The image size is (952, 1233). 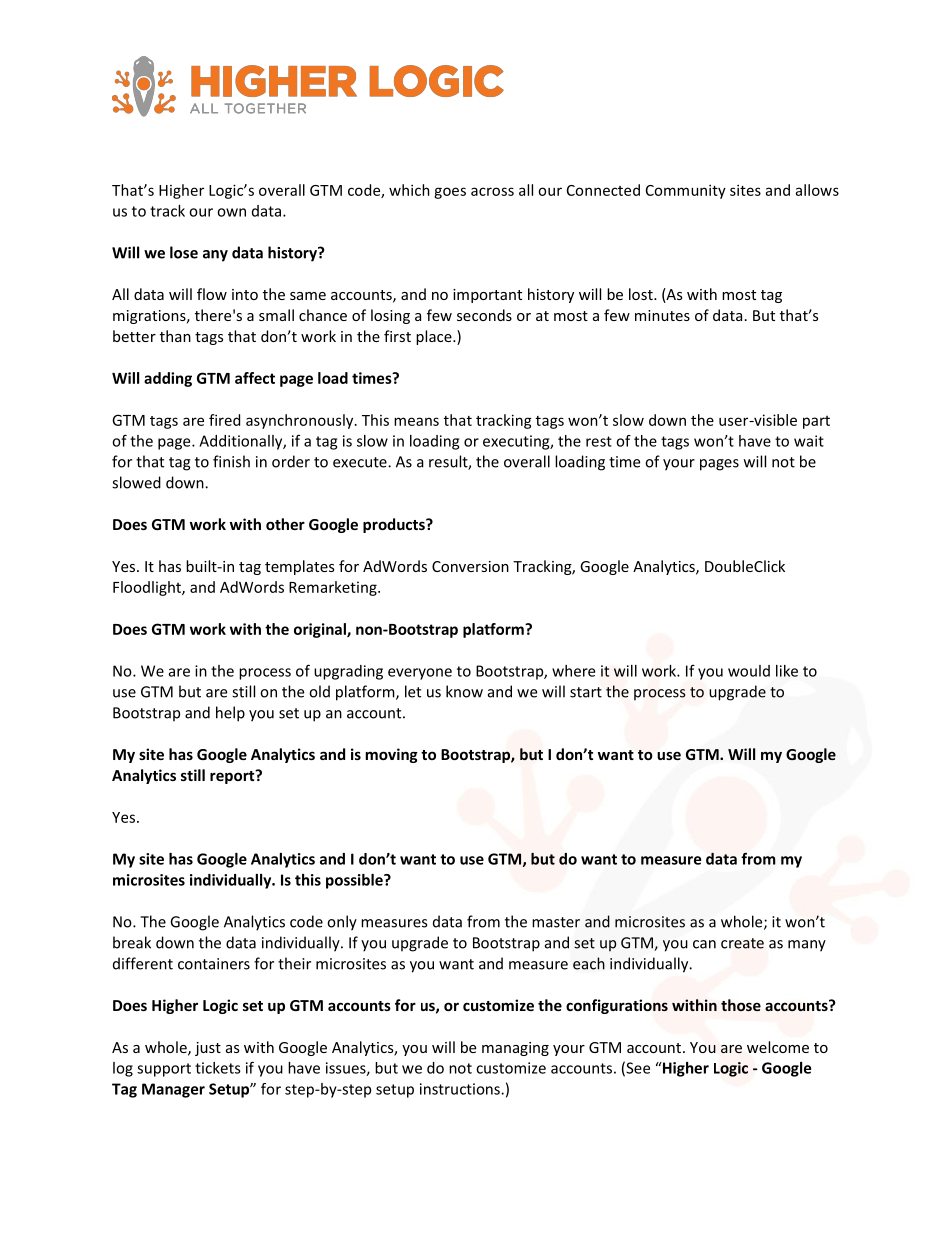 I want to click on Community, so click(x=686, y=191).
